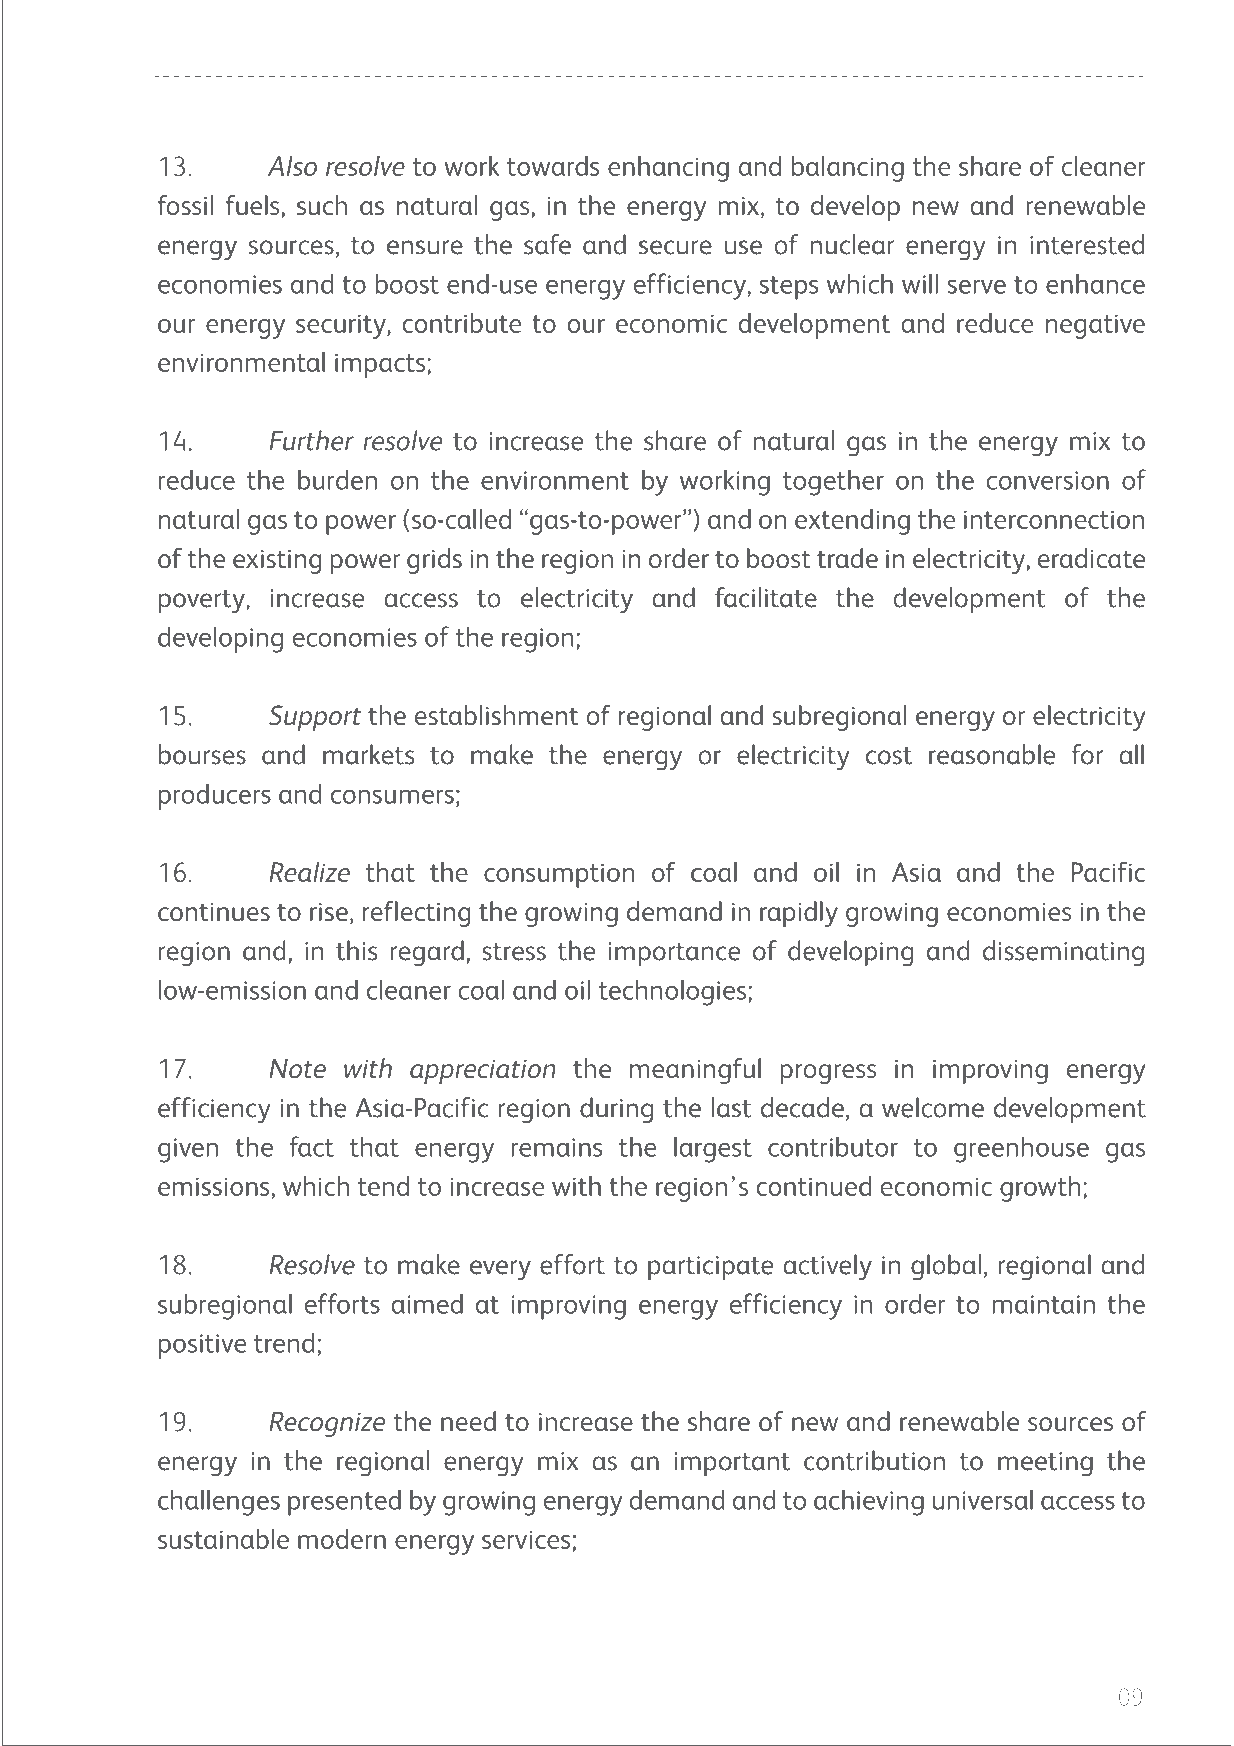 The width and height of the screenshot is (1234, 1746). What do you see at coordinates (732, 1464) in the screenshot?
I see `important` at bounding box center [732, 1464].
